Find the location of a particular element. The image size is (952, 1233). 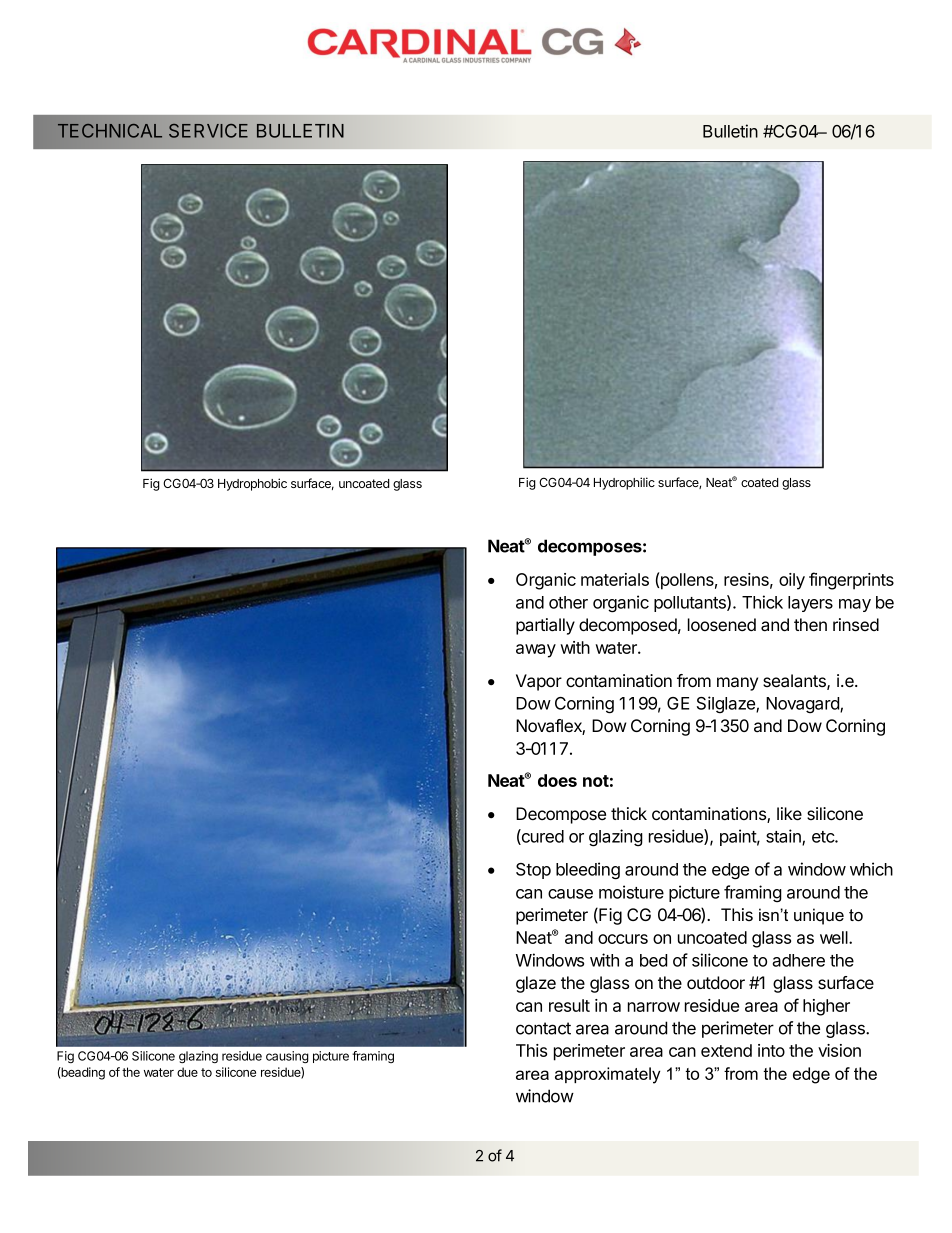

Hydrophobic is located at coordinates (252, 484).
